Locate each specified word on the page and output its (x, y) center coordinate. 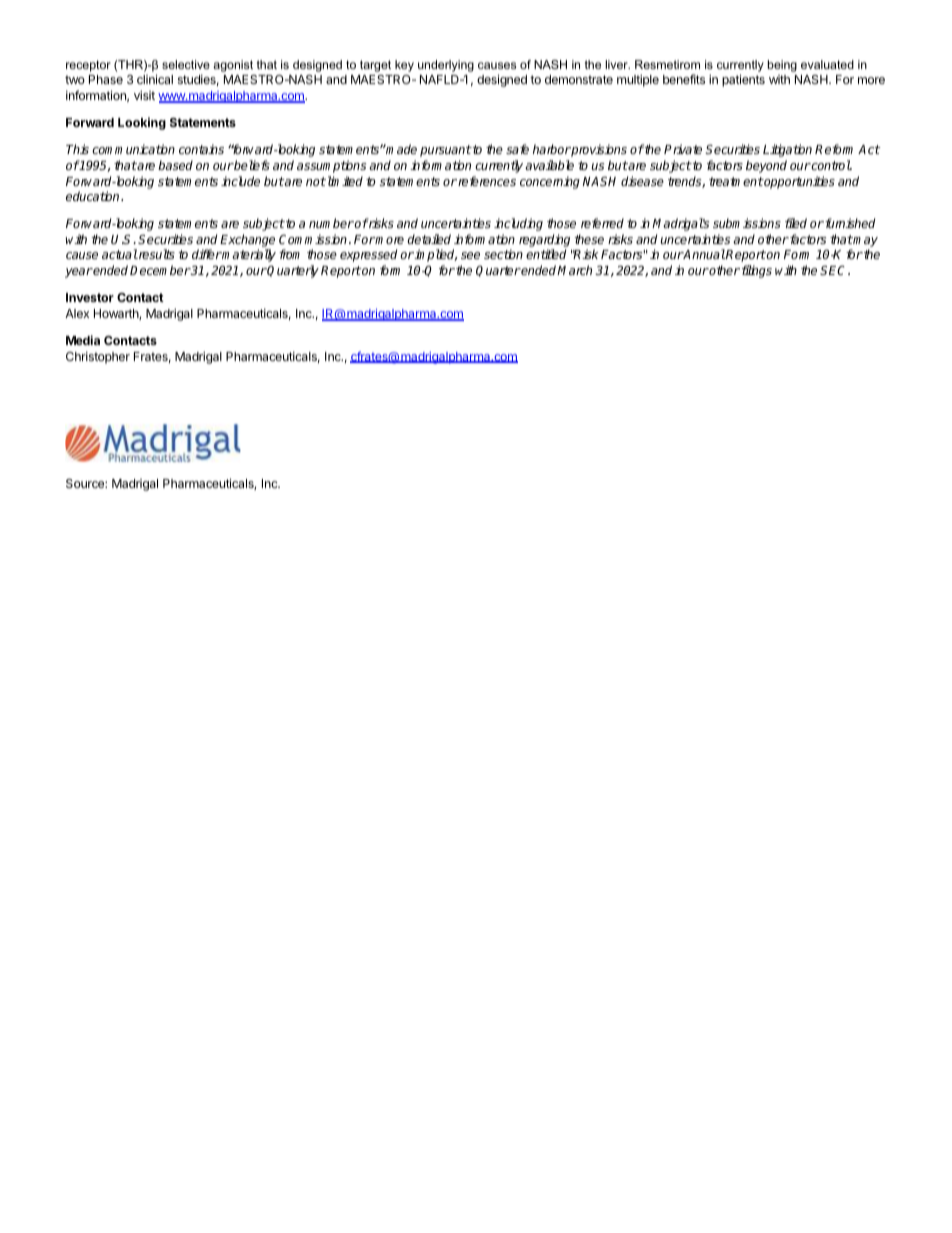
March (574, 270)
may (865, 243)
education (94, 196)
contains (201, 149)
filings (755, 271)
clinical (155, 79)
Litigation (787, 150)
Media (83, 340)
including (518, 224)
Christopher (98, 357)
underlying (446, 66)
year (79, 273)
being (782, 66)
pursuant (446, 151)
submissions (747, 223)
